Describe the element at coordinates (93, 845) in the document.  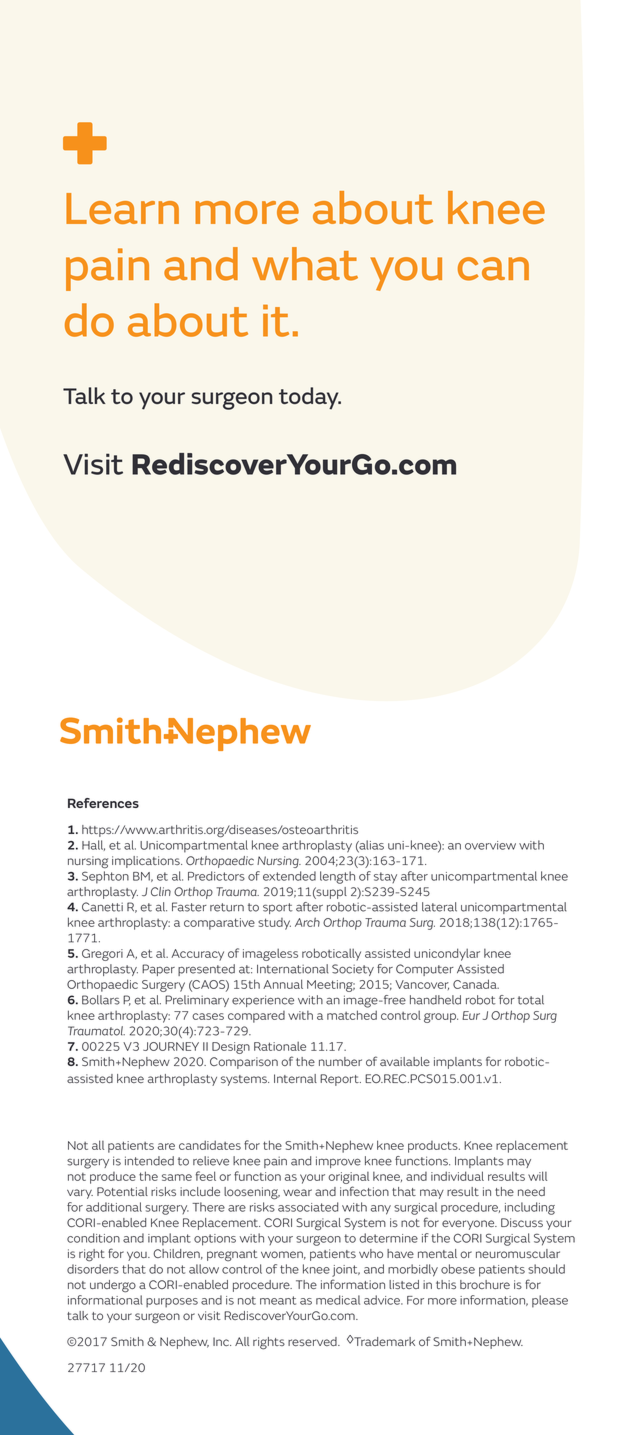
I see `Hall` at that location.
